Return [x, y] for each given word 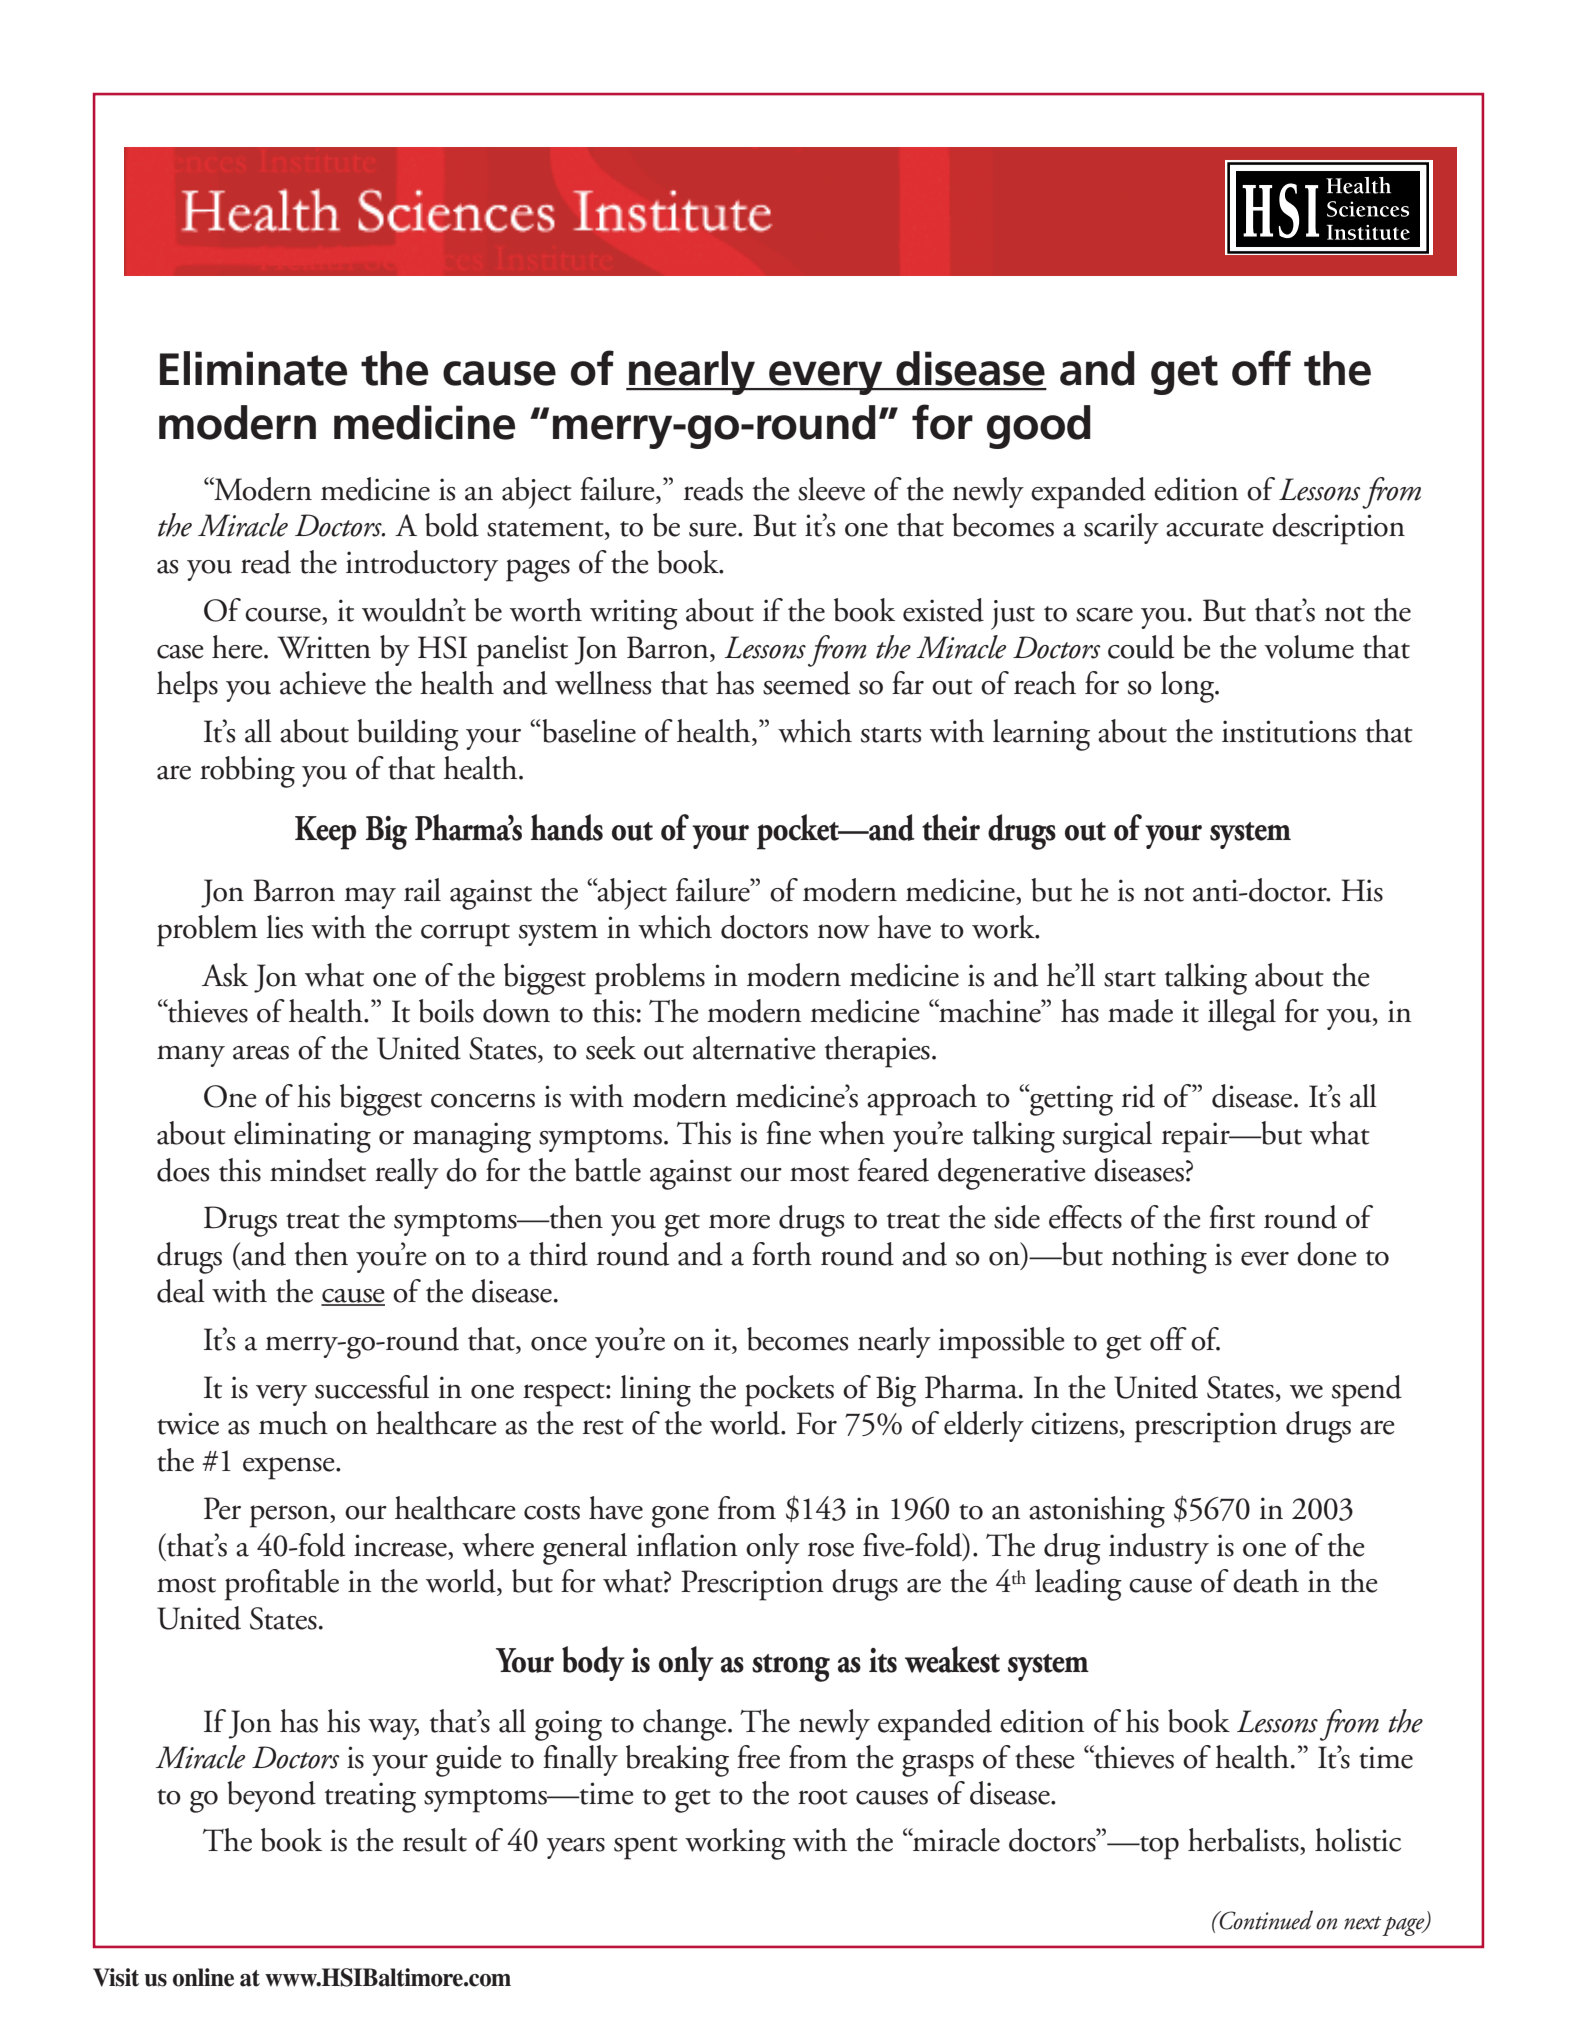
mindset [318, 1170]
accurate [1215, 529]
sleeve [831, 489]
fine [788, 1133]
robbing [247, 772]
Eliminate [253, 368]
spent [646, 1848]
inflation [687, 1545]
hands [567, 827]
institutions [1289, 731]
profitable [282, 1585]
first [1232, 1217]
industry [1159, 1548]
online [203, 1977]
